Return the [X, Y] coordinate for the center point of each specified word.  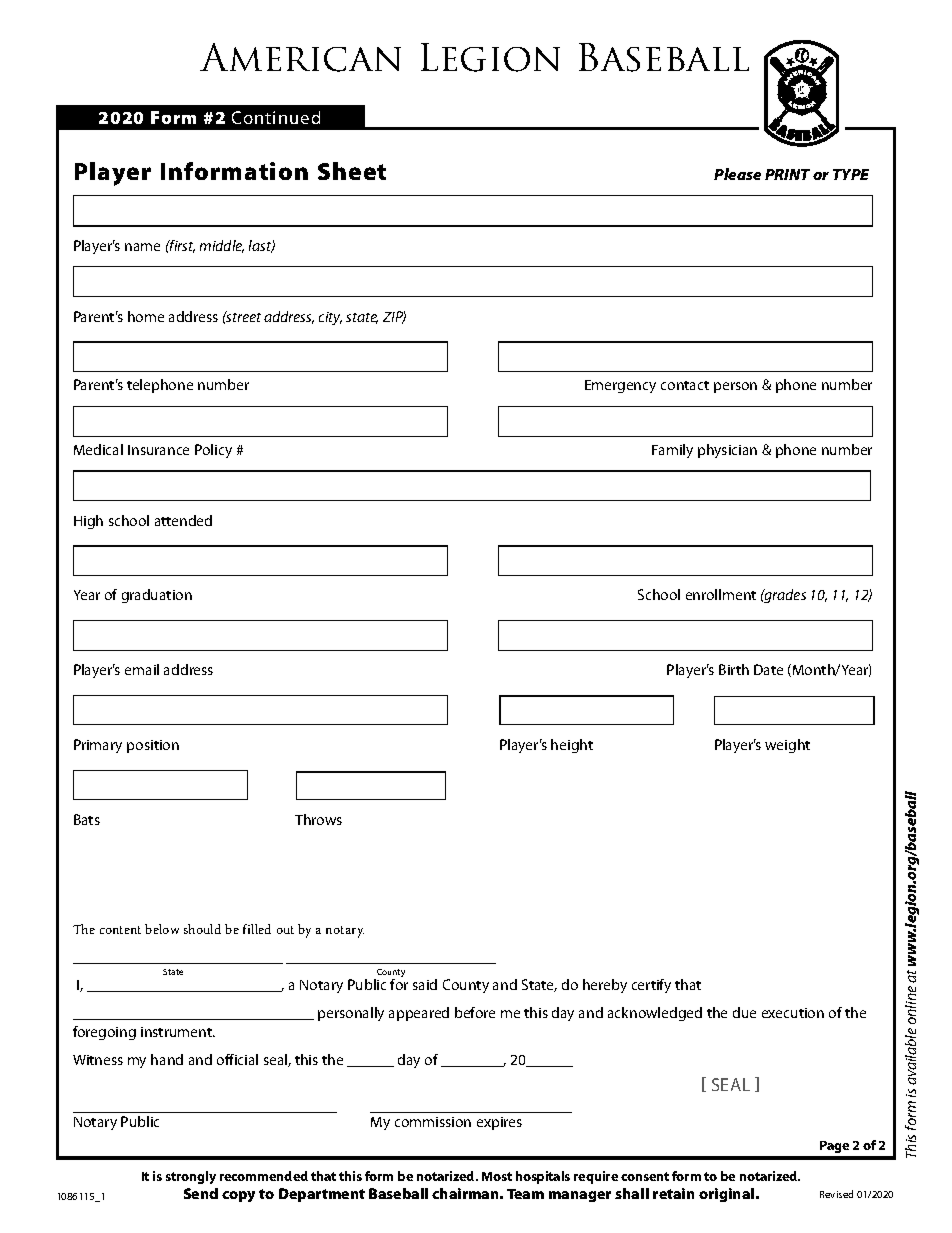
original [728, 1195]
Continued [276, 117]
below [162, 929]
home [146, 316]
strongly [191, 1177]
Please [737, 174]
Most [497, 1176]
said [425, 984]
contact [685, 385]
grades [784, 596]
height [572, 746]
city [330, 318]
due [744, 1012]
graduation [157, 596]
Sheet [352, 171]
